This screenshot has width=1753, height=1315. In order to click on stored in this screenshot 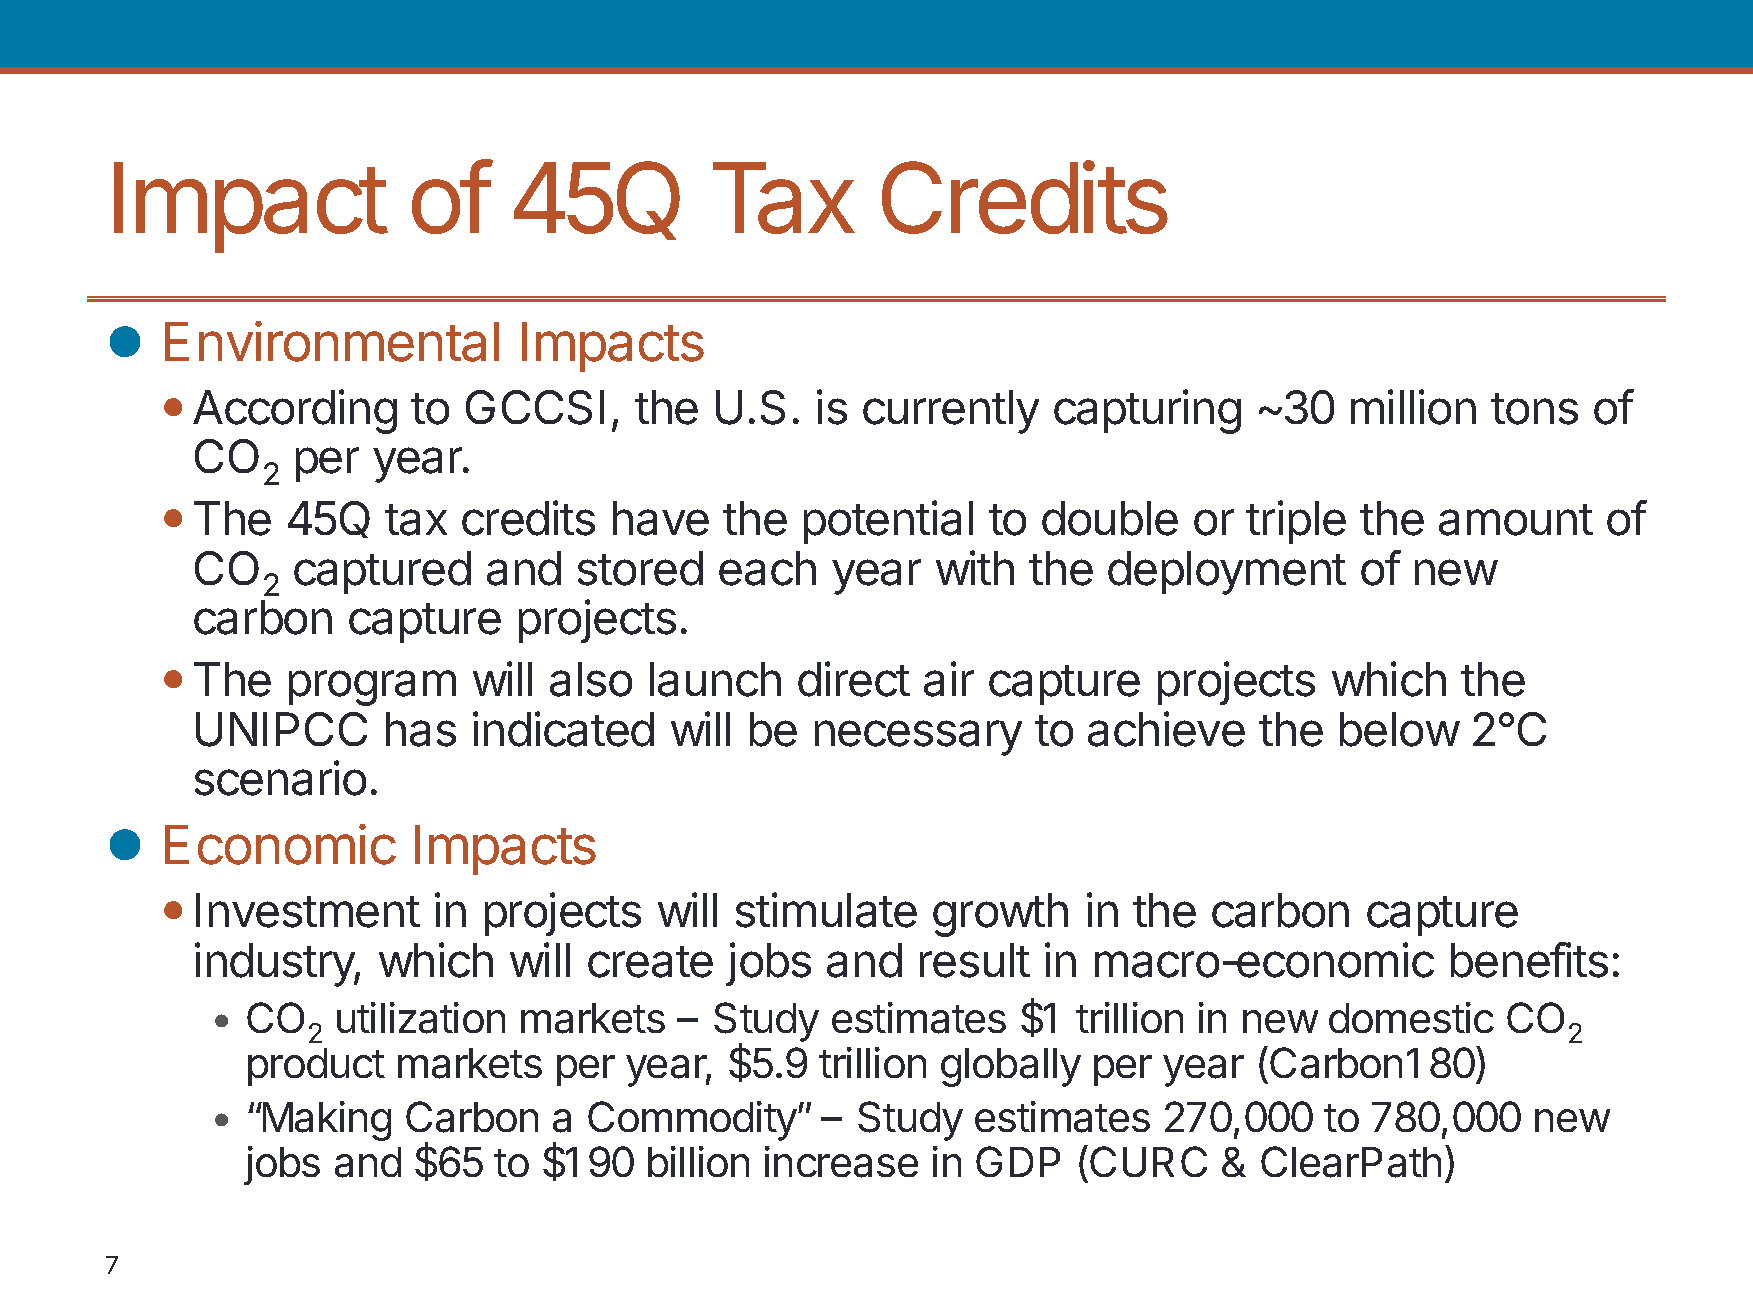, I will do `click(640, 568)`.
